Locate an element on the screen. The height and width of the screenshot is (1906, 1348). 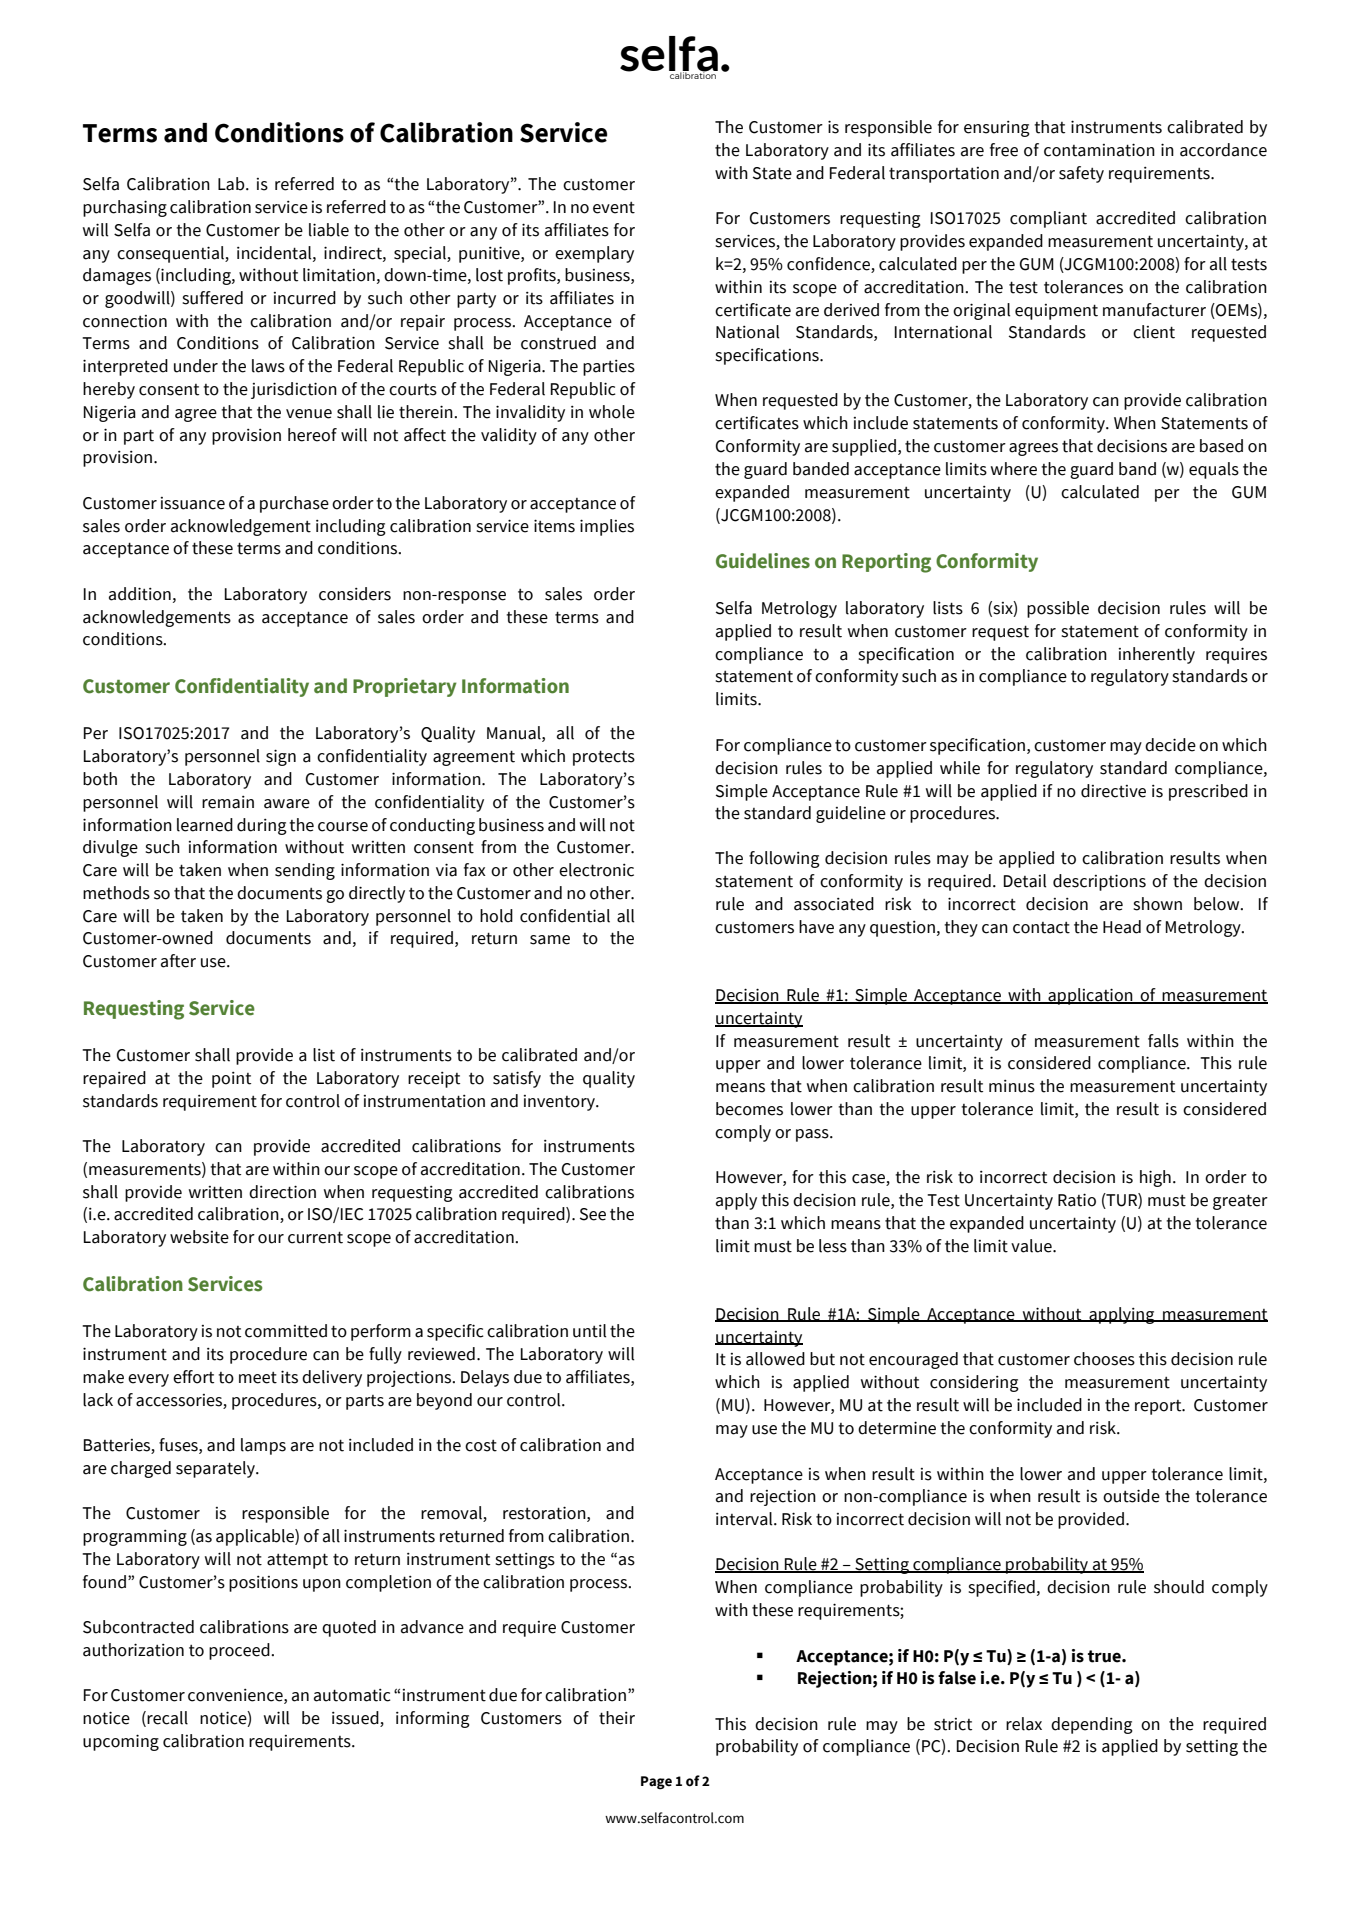
event is located at coordinates (614, 208).
